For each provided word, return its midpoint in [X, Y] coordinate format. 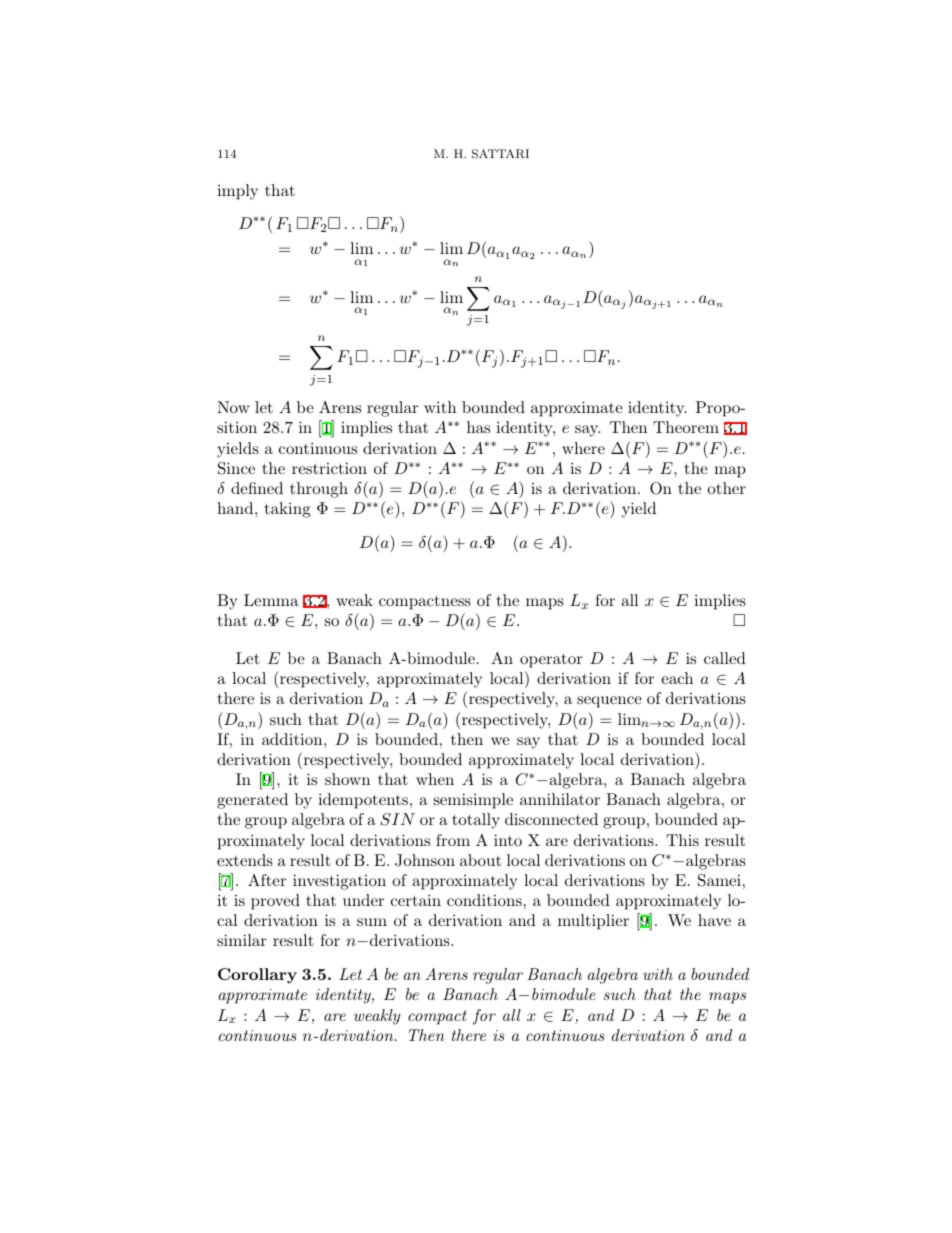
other [726, 488]
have [714, 920]
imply [237, 192]
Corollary [257, 976]
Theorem [686, 427]
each [677, 678]
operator [551, 660]
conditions [484, 900]
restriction [329, 468]
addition [293, 739]
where [583, 448]
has [478, 427]
